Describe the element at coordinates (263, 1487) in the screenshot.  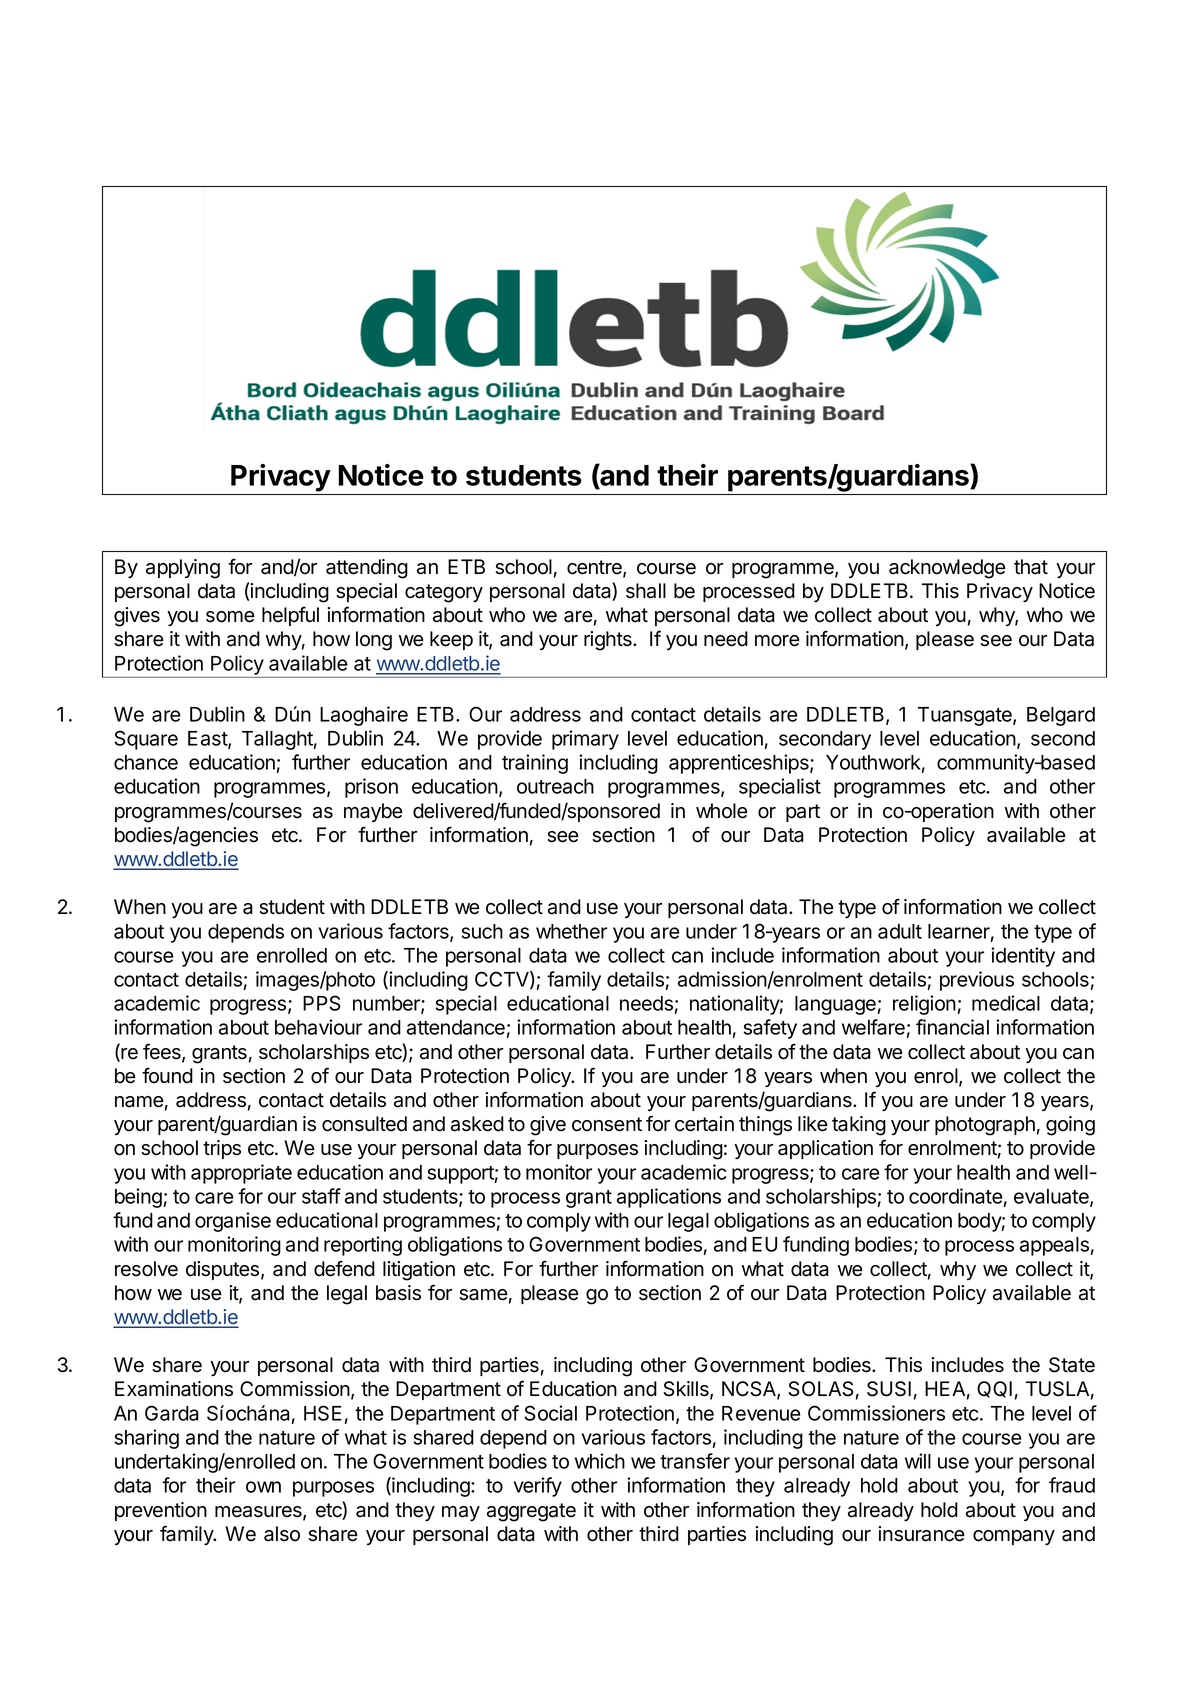
I see `own` at that location.
